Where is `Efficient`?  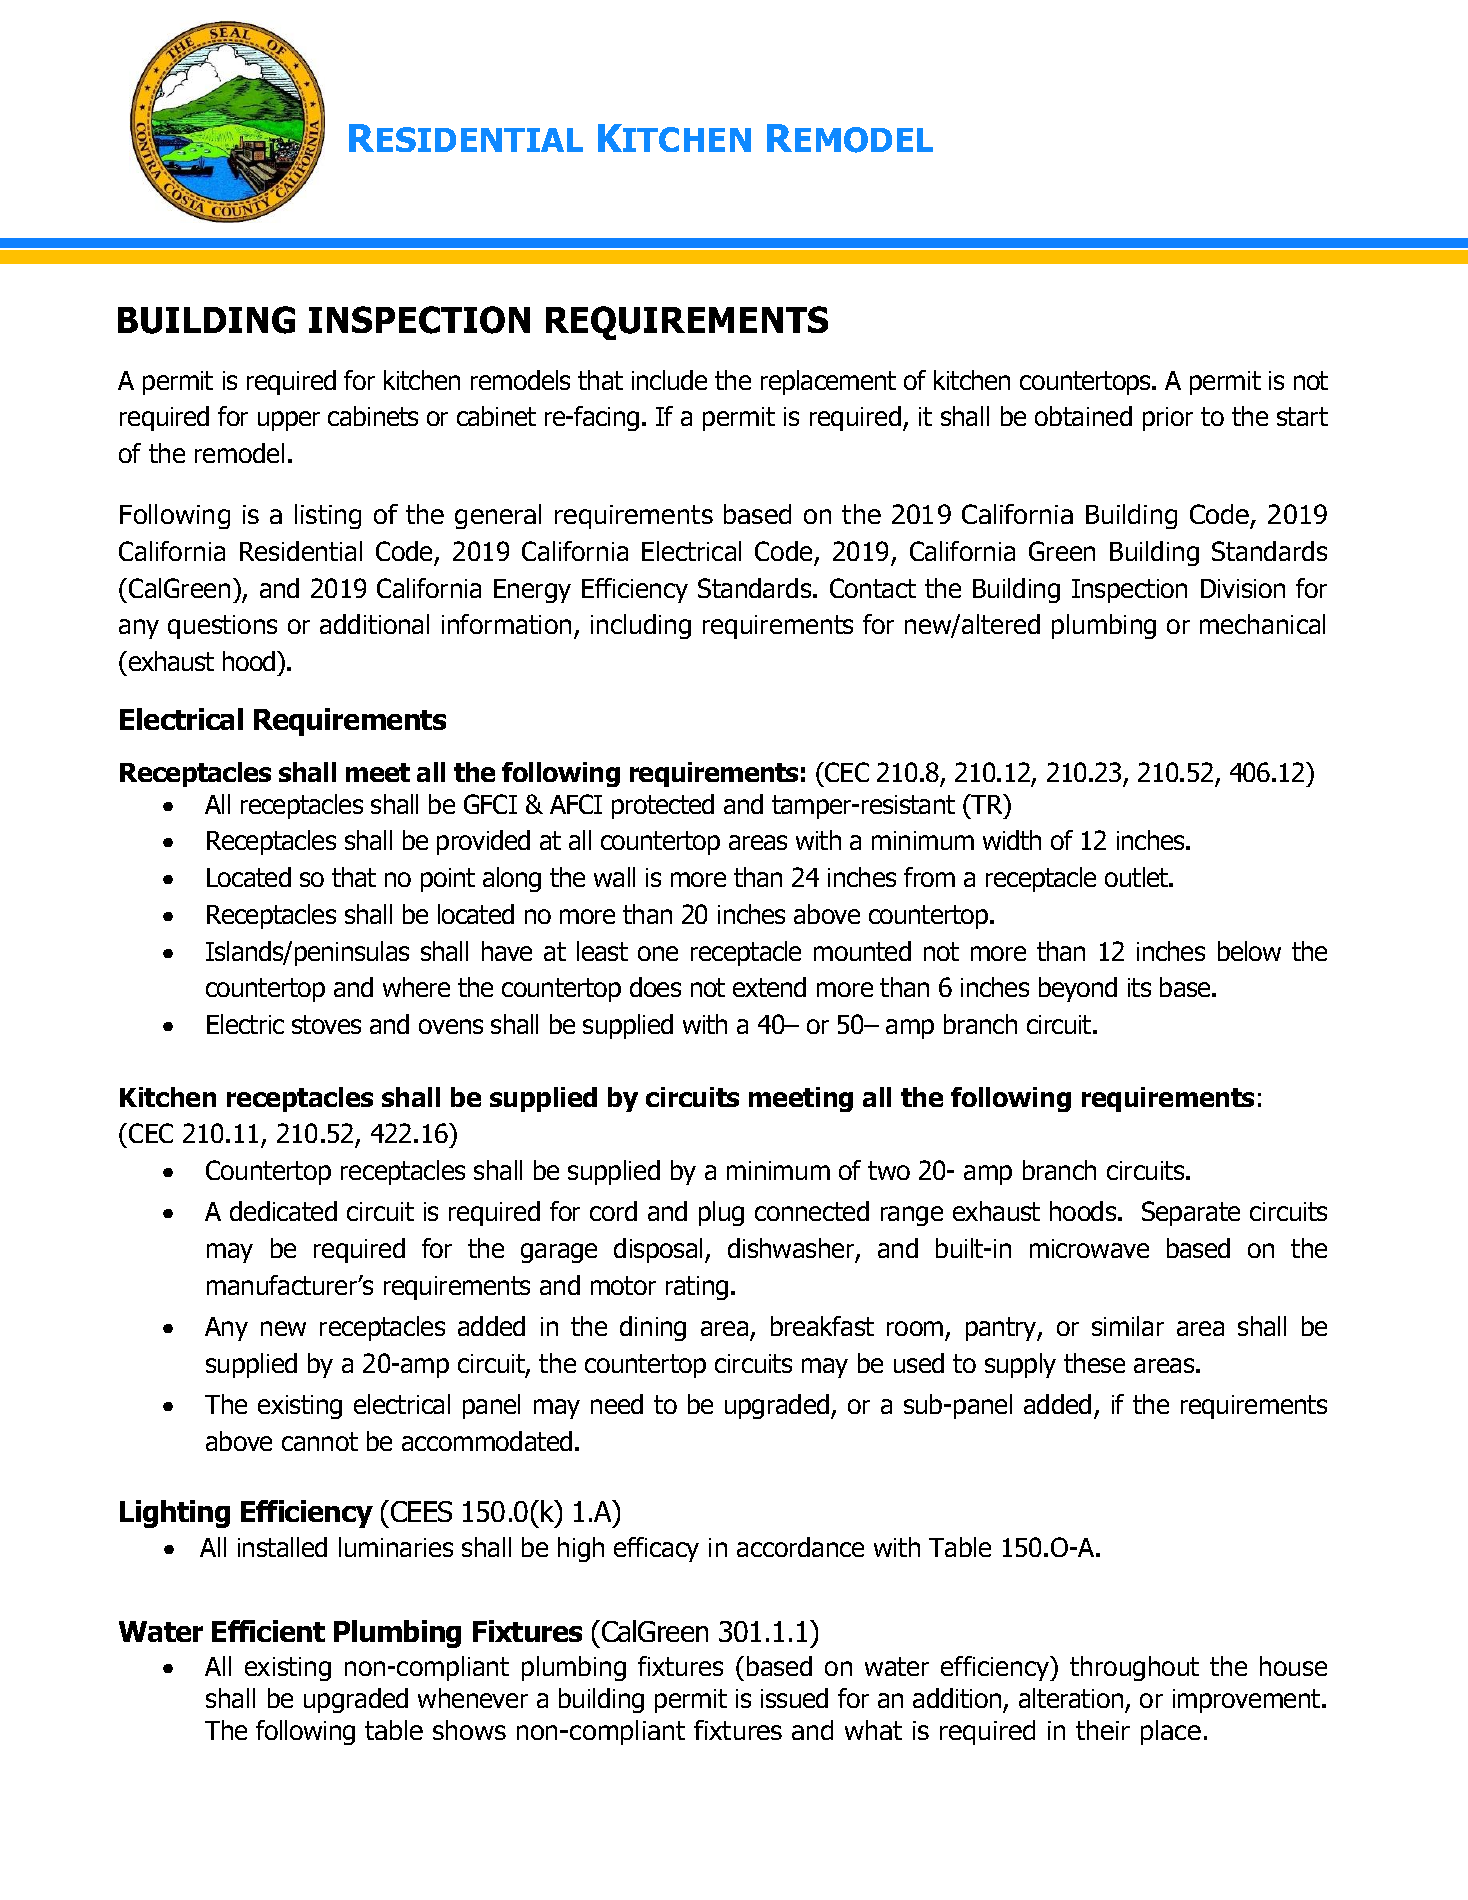
Efficient is located at coordinates (268, 1631).
